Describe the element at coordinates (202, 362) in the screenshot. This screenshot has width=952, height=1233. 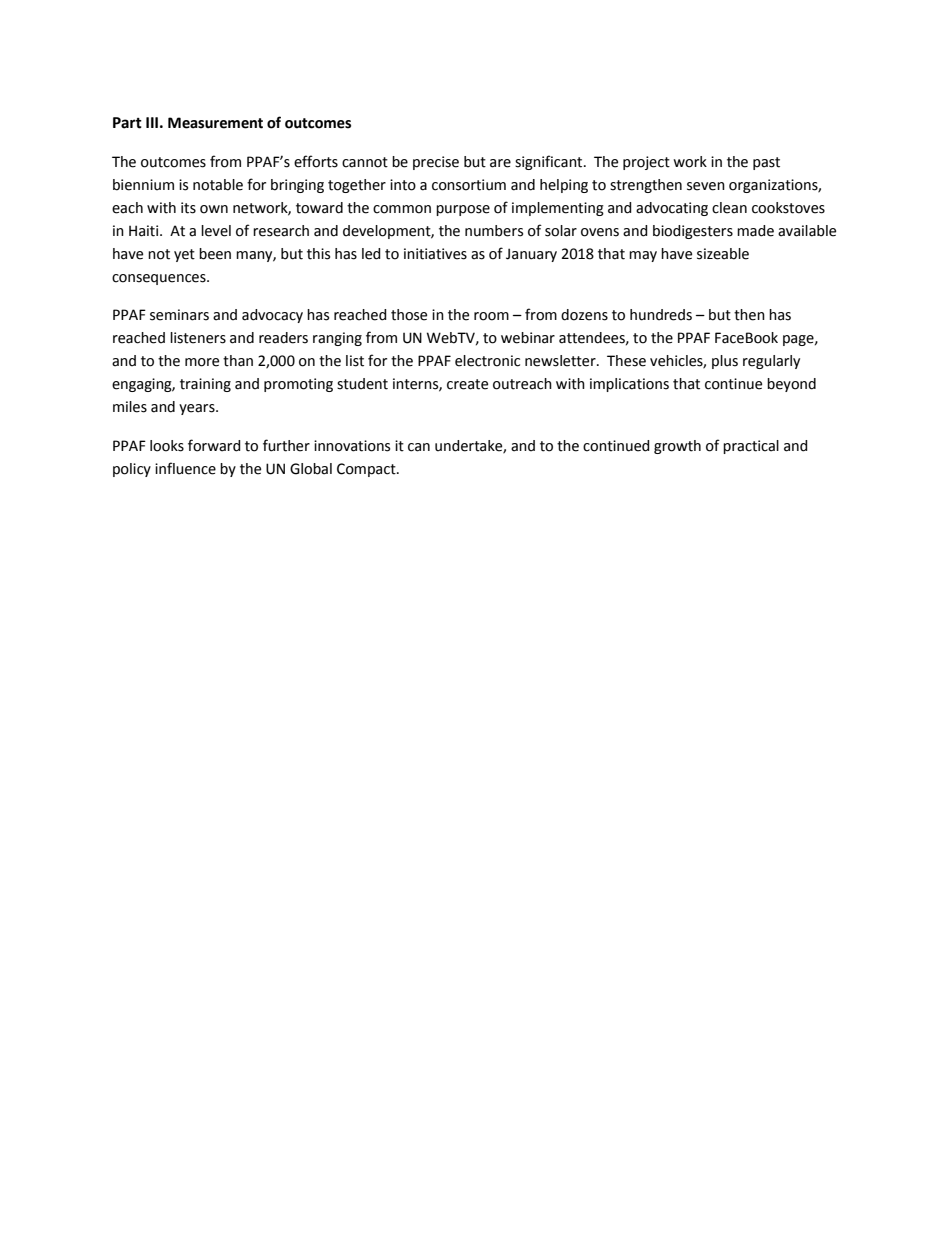
I see `more` at that location.
